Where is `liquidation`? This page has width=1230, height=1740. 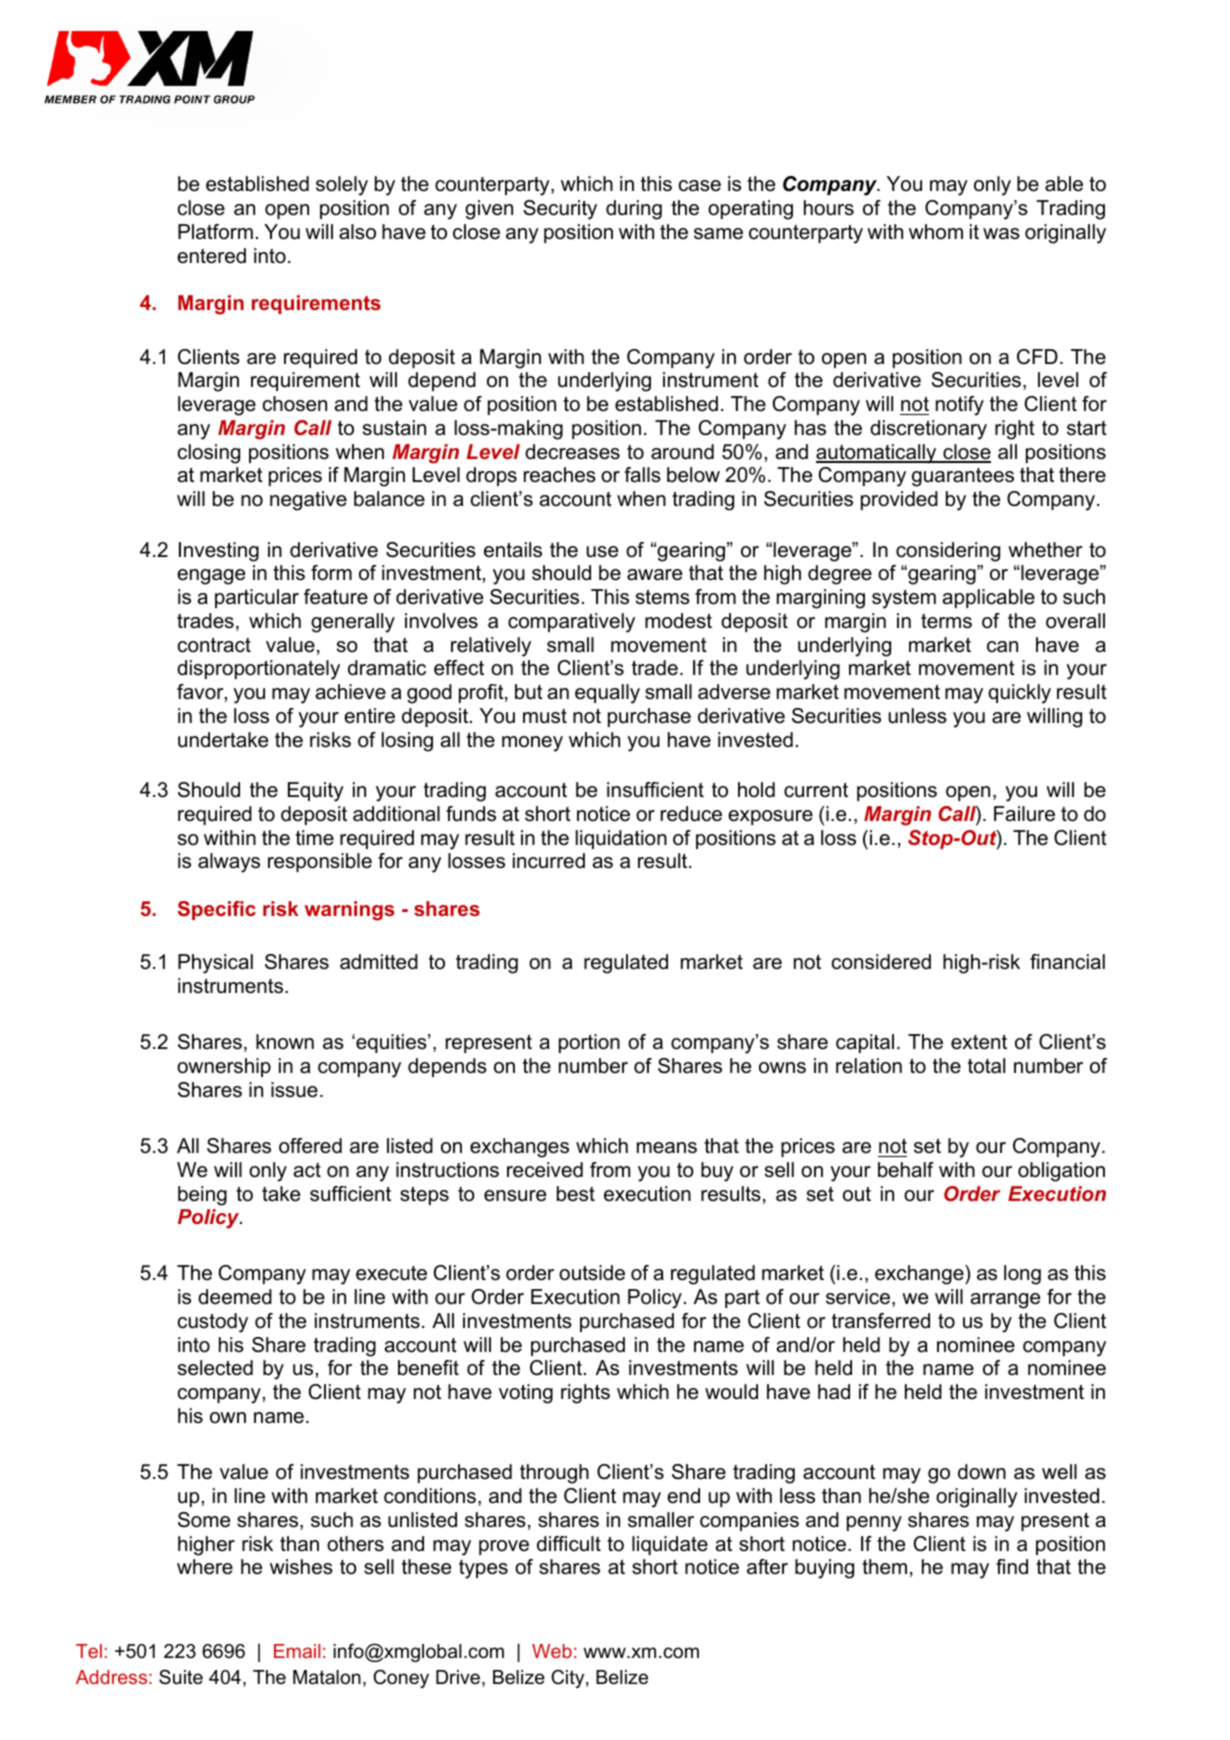
liquidation is located at coordinates (621, 839).
